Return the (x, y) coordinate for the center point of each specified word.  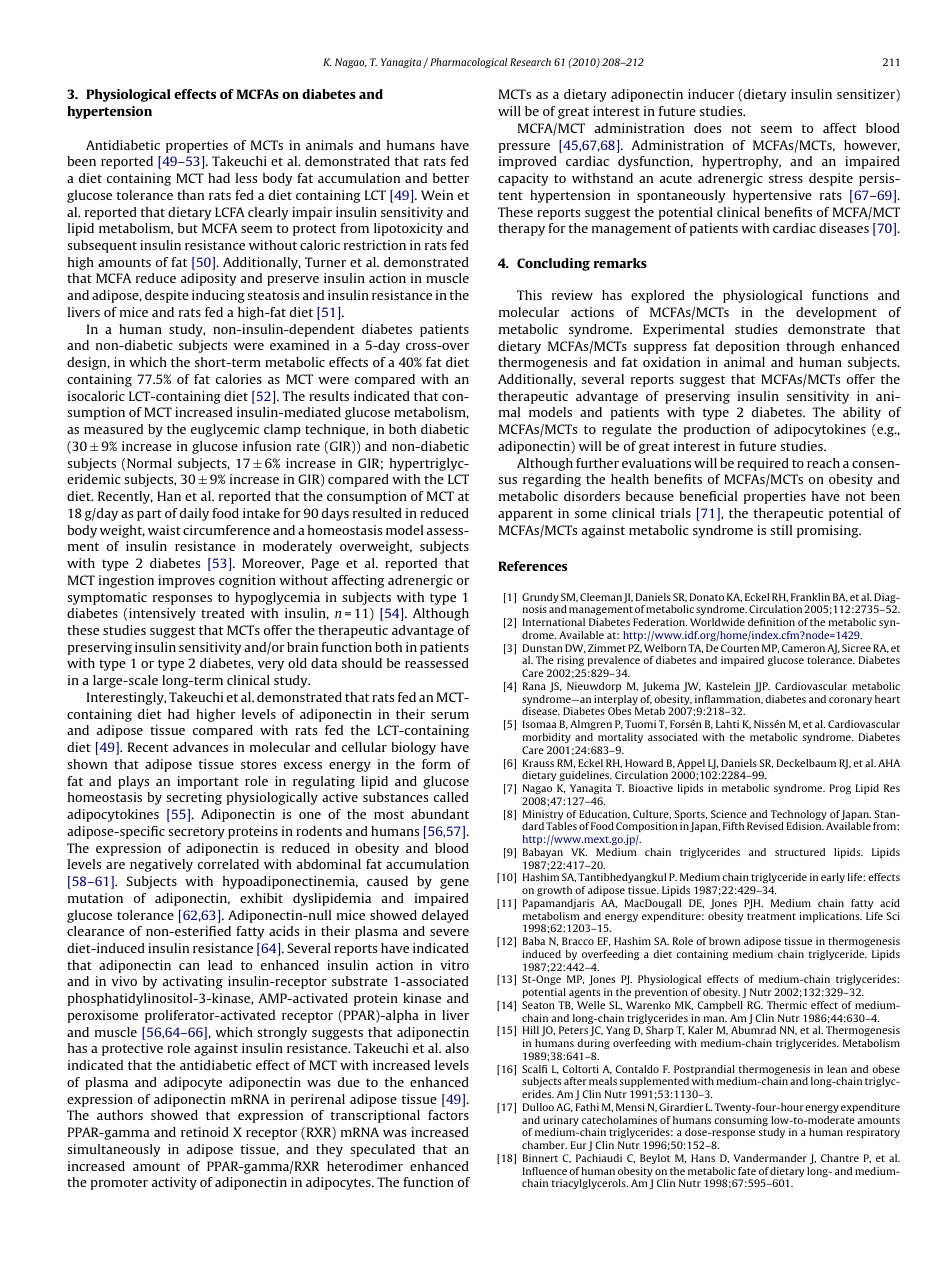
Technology (798, 816)
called (451, 797)
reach (823, 463)
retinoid (205, 1132)
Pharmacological (468, 63)
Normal (149, 463)
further (597, 463)
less (246, 178)
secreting (194, 798)
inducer (711, 94)
